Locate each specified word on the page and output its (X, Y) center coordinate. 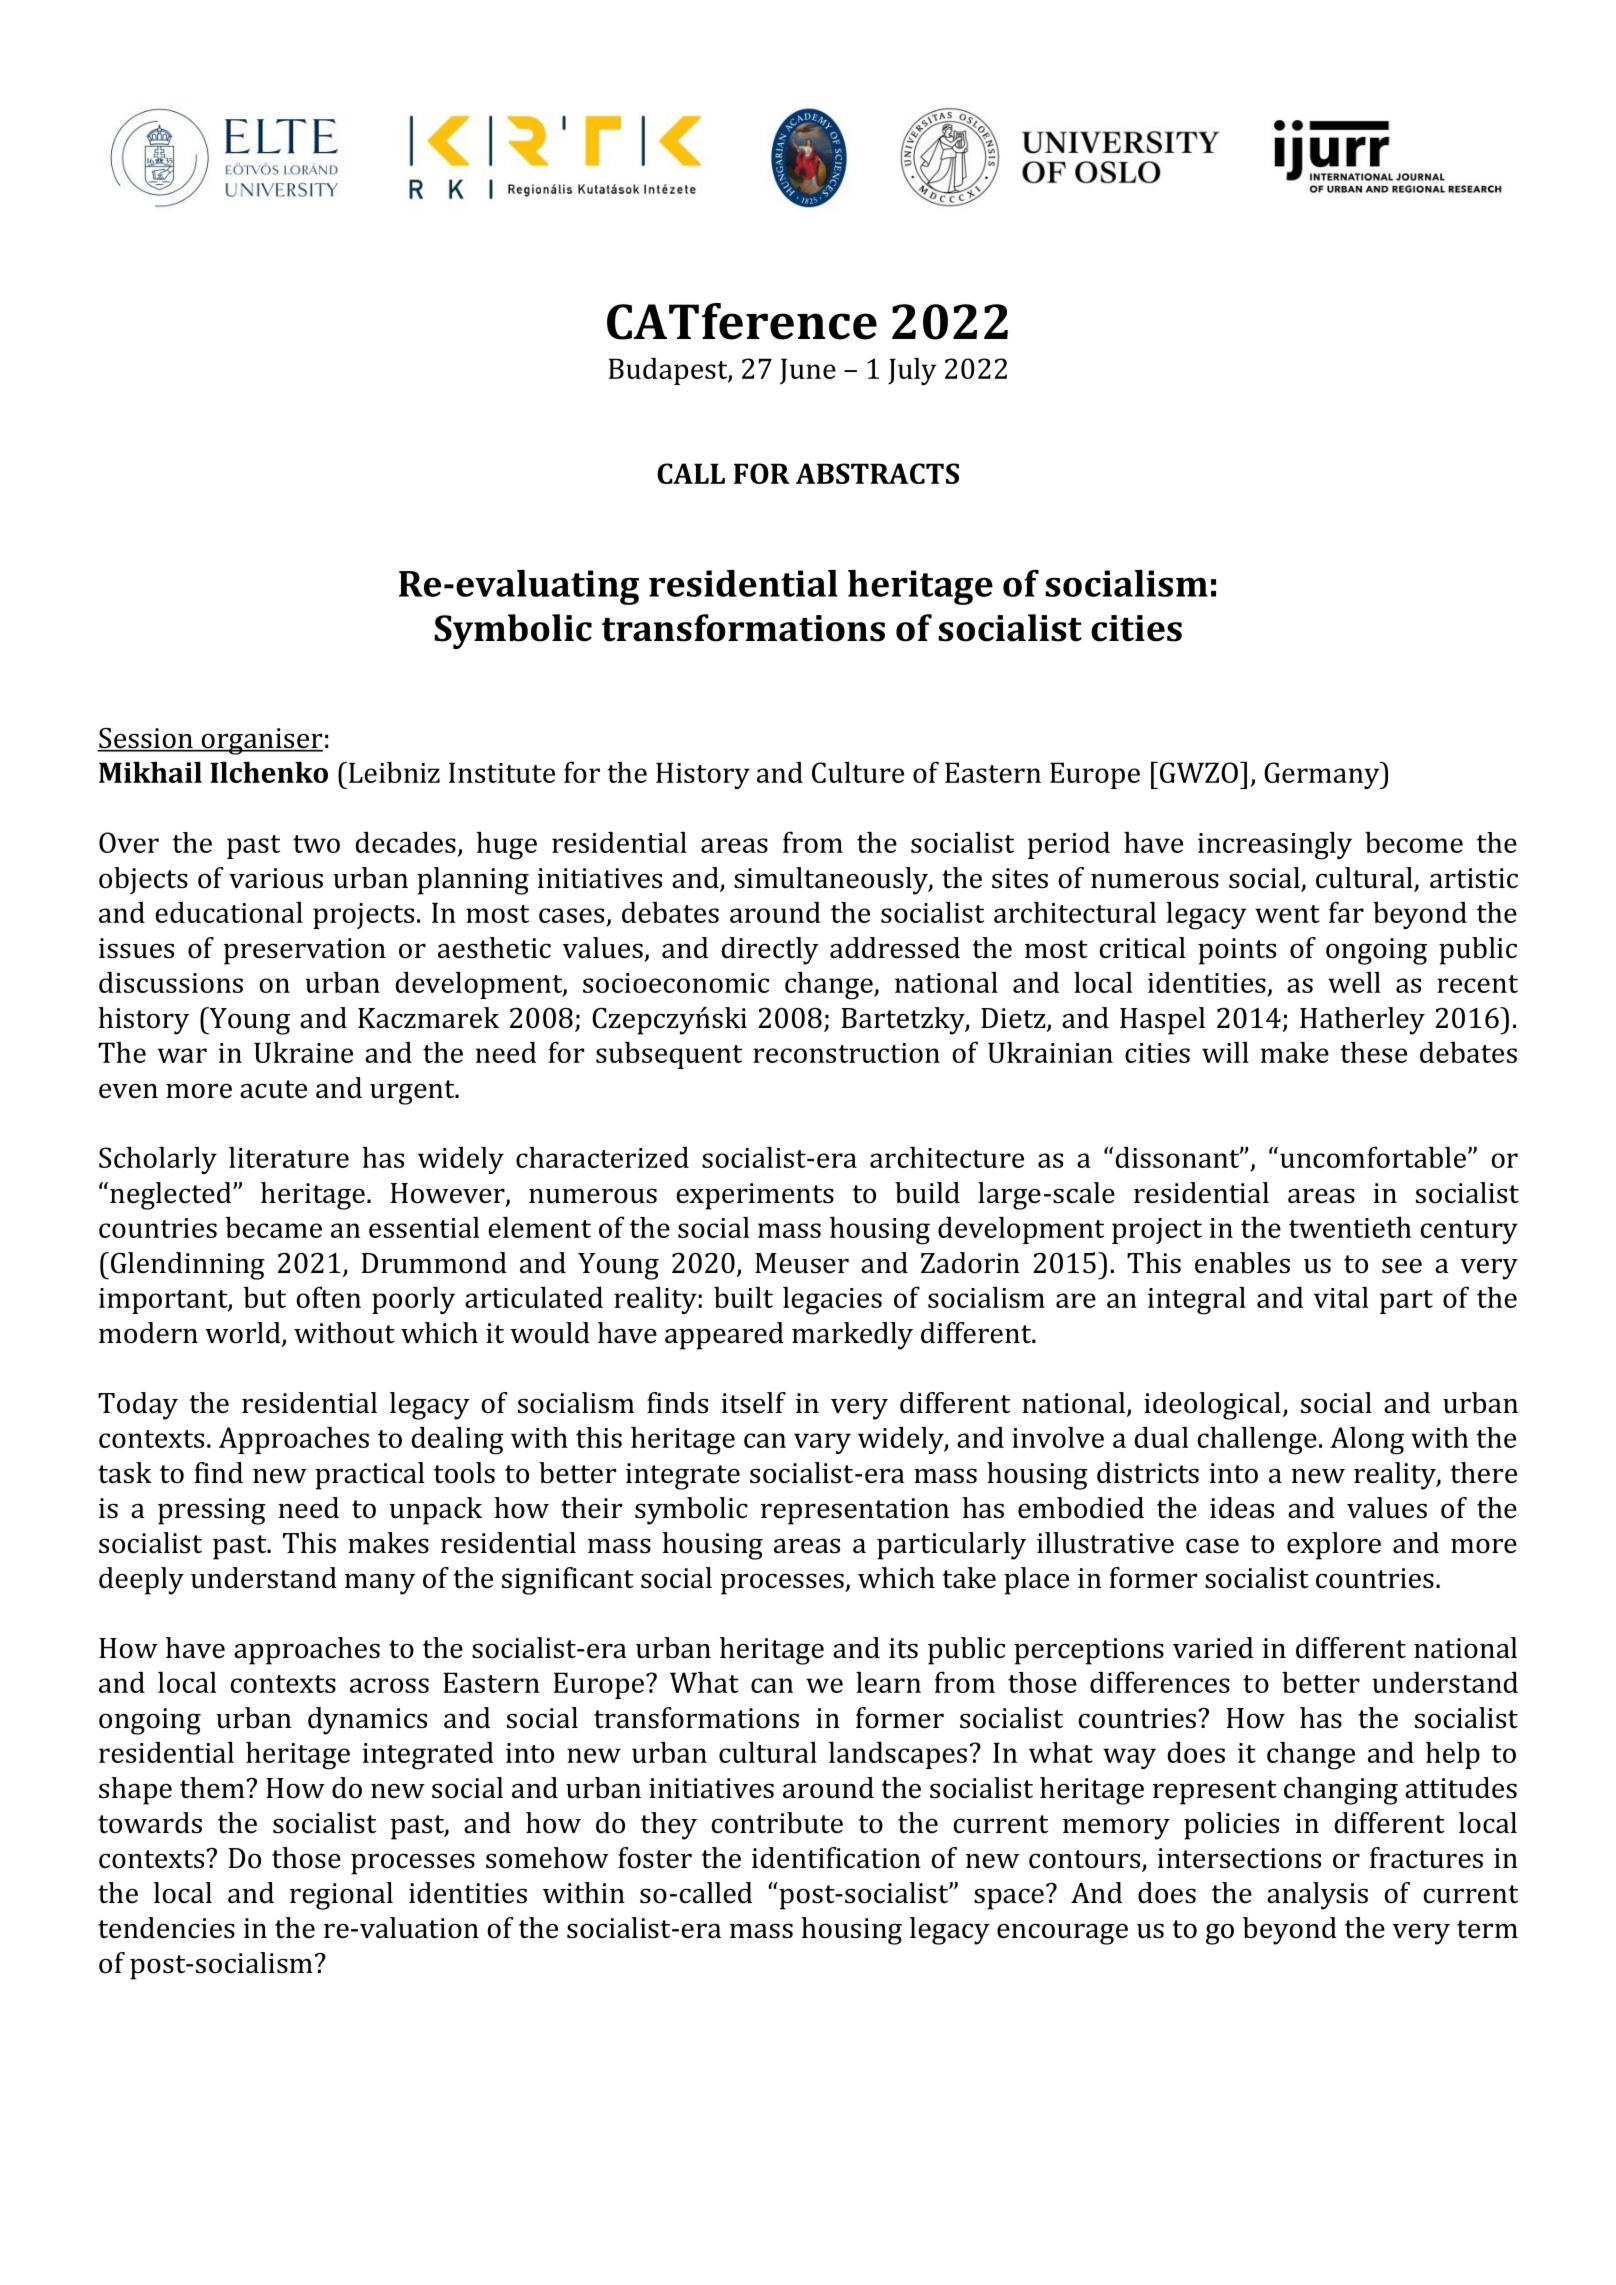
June (808, 371)
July (912, 371)
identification (836, 1858)
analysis (1317, 1896)
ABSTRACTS (877, 473)
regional (341, 1896)
